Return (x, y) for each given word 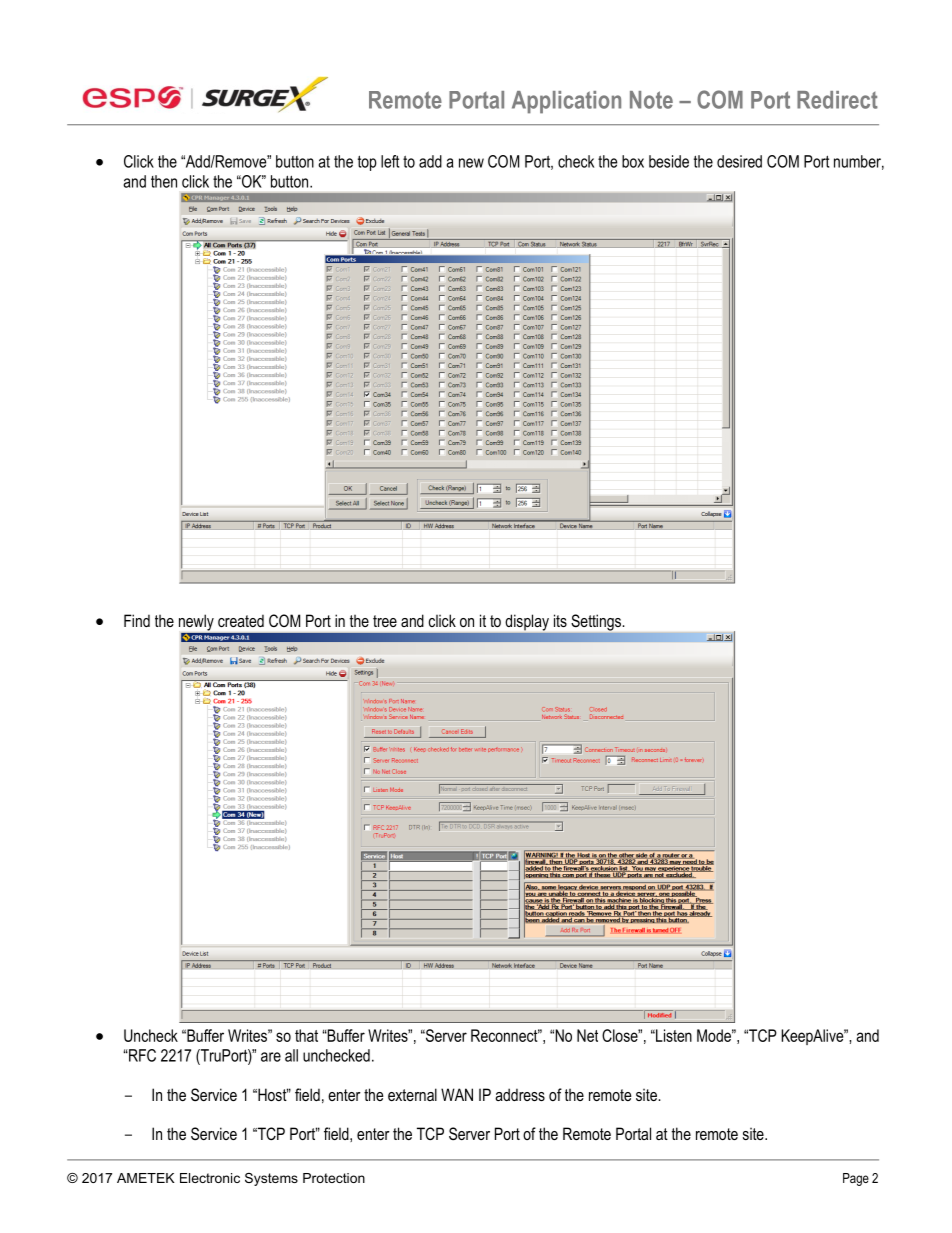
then (164, 181)
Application (566, 102)
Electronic (210, 1178)
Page (856, 1179)
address (520, 1094)
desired (739, 161)
